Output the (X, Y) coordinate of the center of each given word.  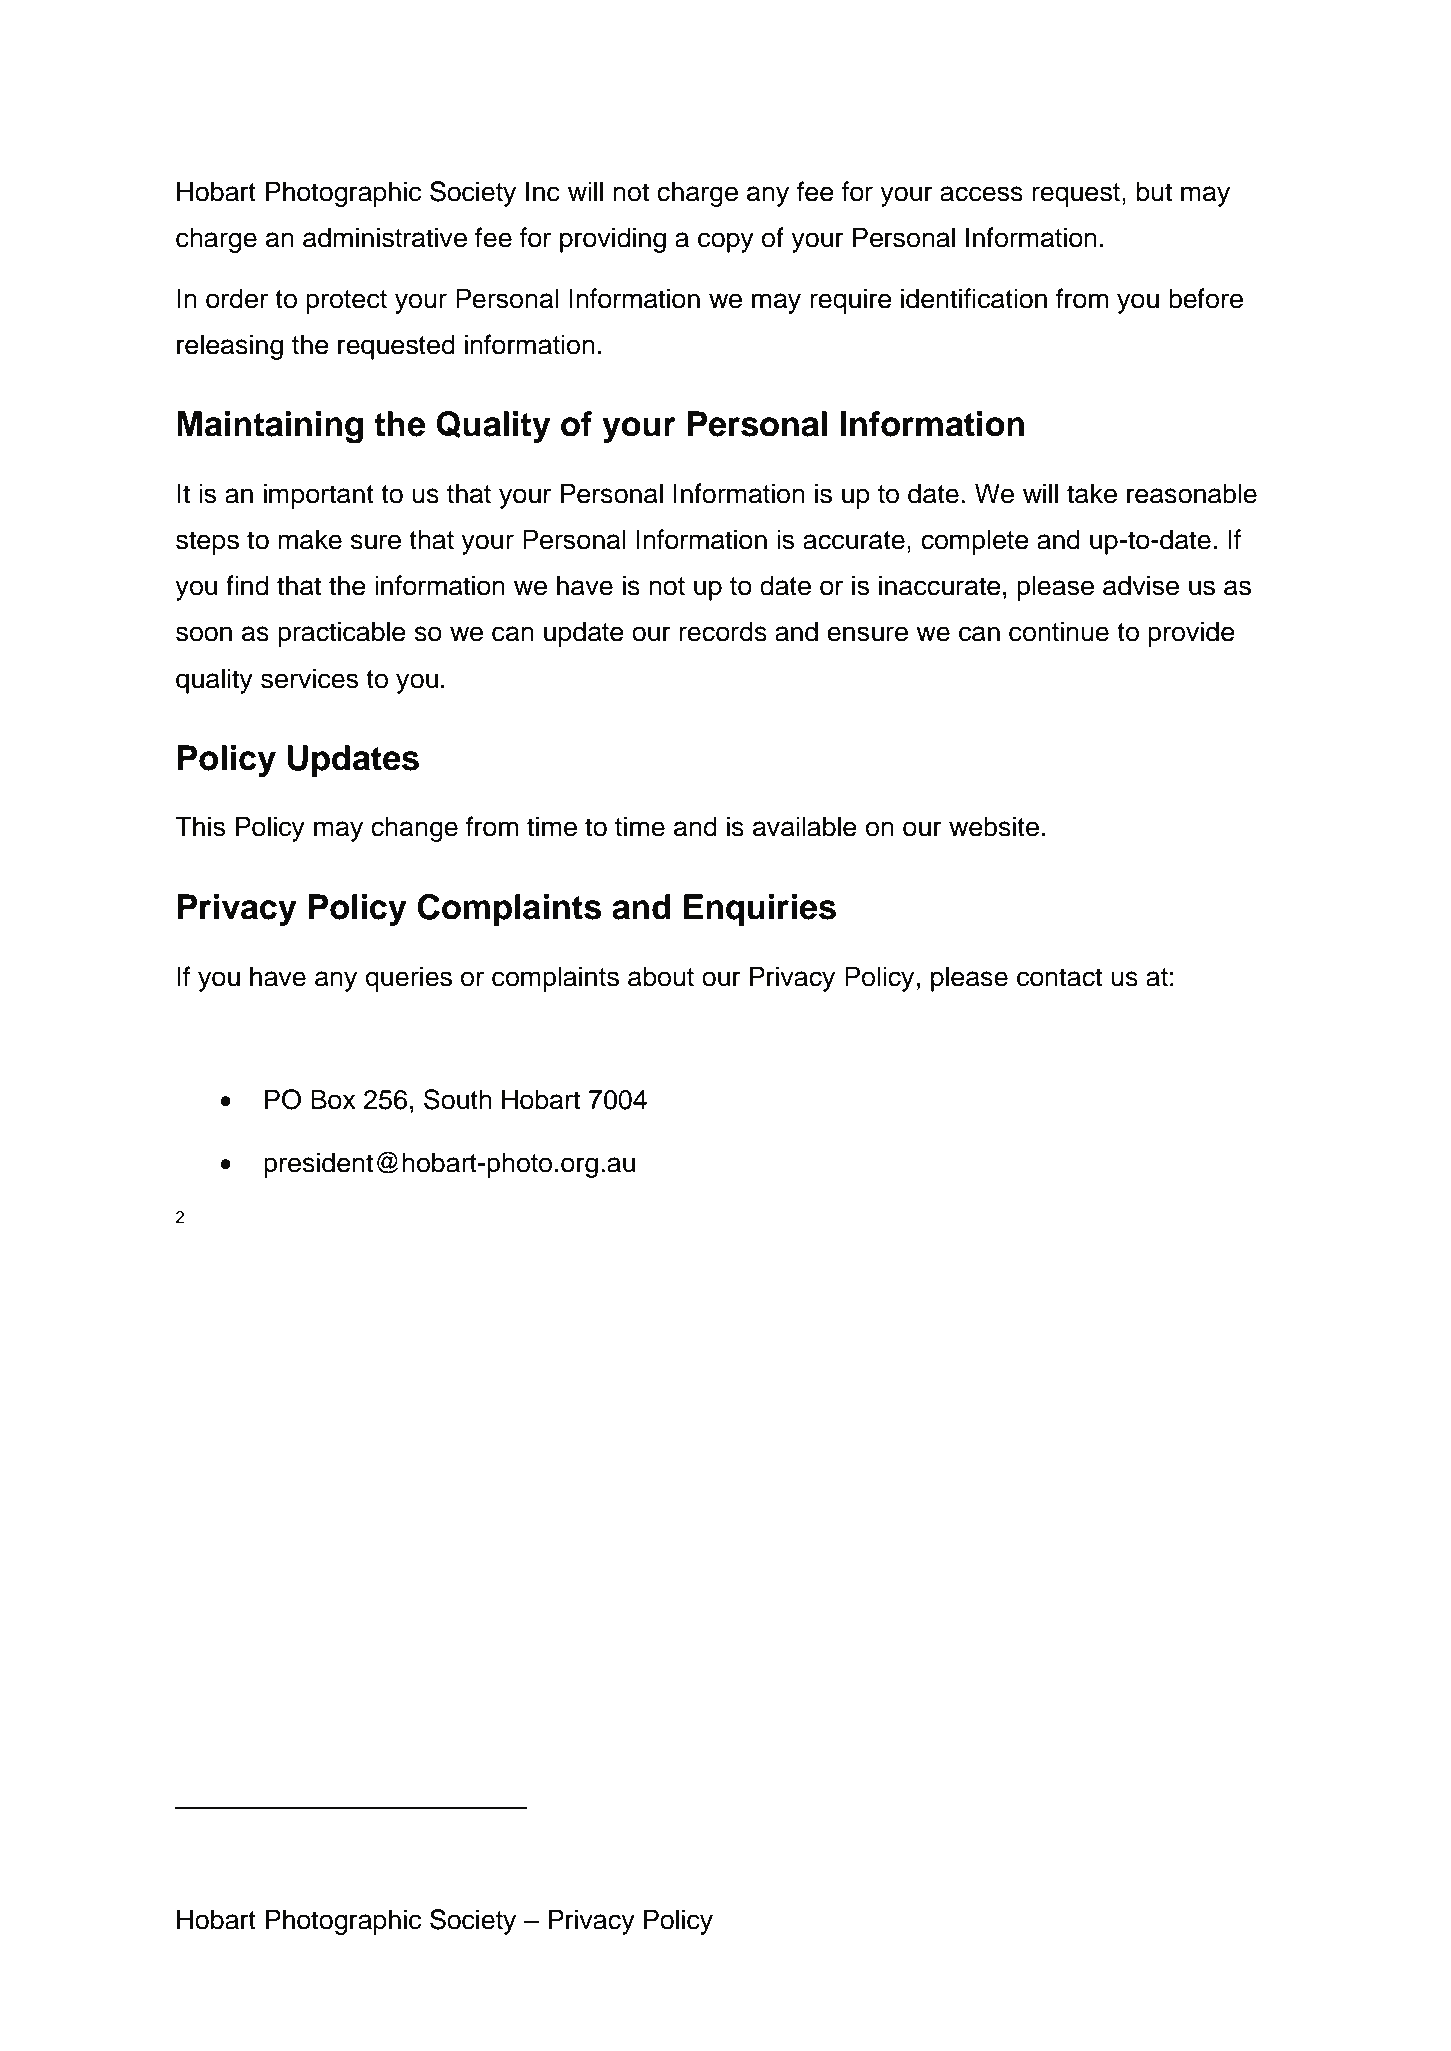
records (723, 631)
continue (1059, 631)
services (310, 678)
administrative (385, 237)
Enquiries (760, 910)
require (851, 301)
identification (974, 298)
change (414, 829)
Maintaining (270, 427)
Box (333, 1099)
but (1154, 191)
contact (1059, 977)
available (805, 826)
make (310, 539)
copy (726, 242)
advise (1141, 585)
